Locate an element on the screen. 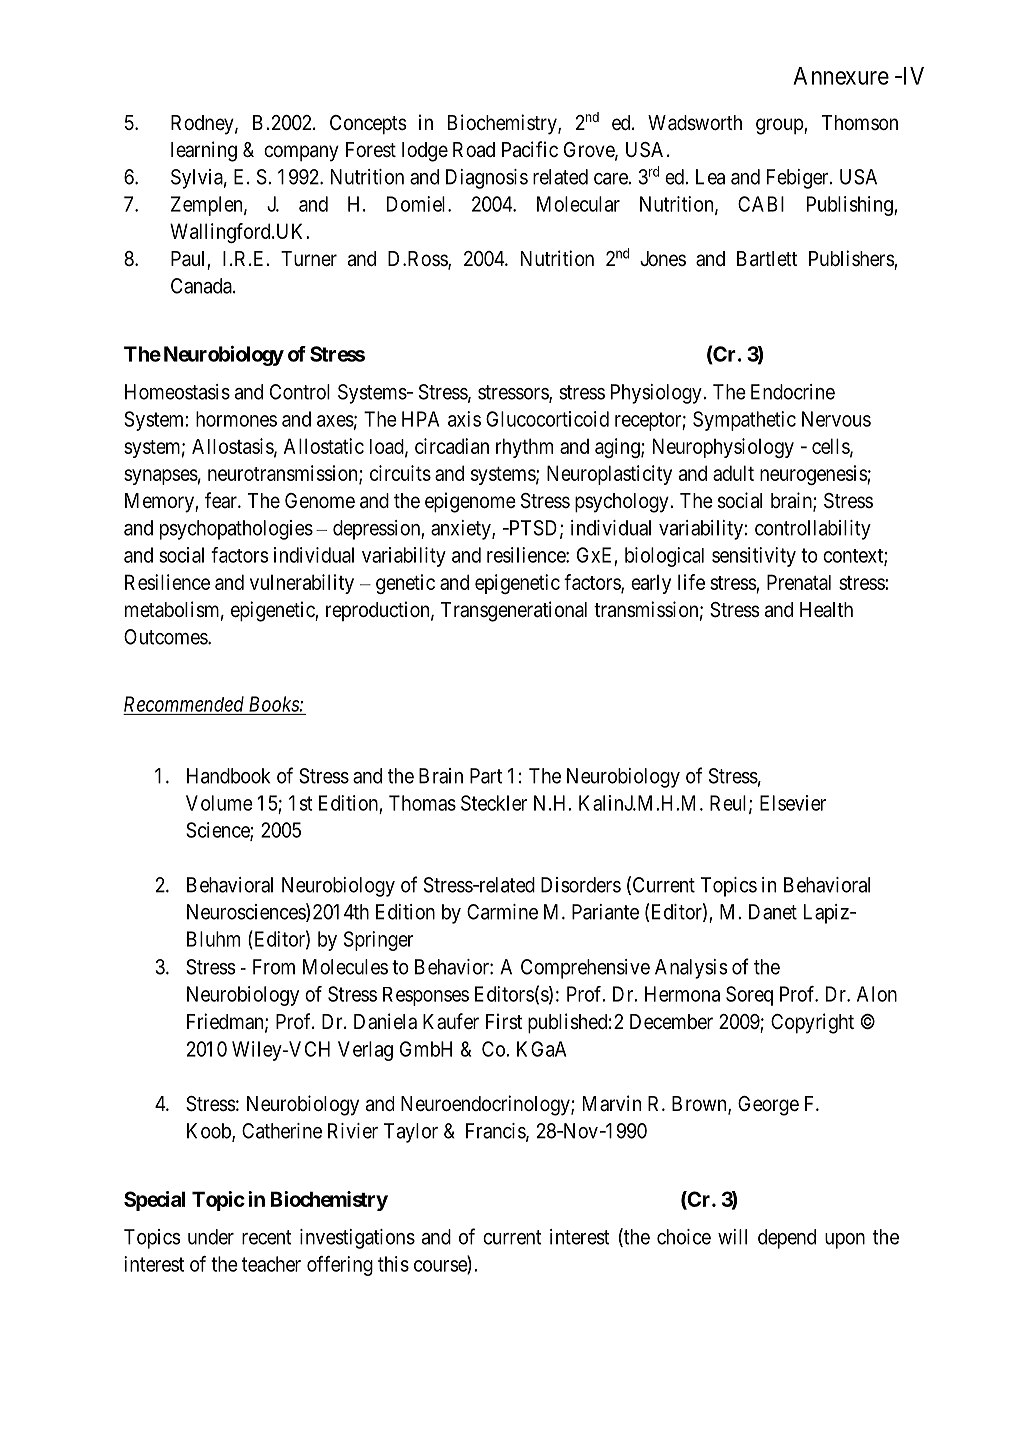 The width and height of the screenshot is (1022, 1444). Endocrine is located at coordinates (793, 392).
